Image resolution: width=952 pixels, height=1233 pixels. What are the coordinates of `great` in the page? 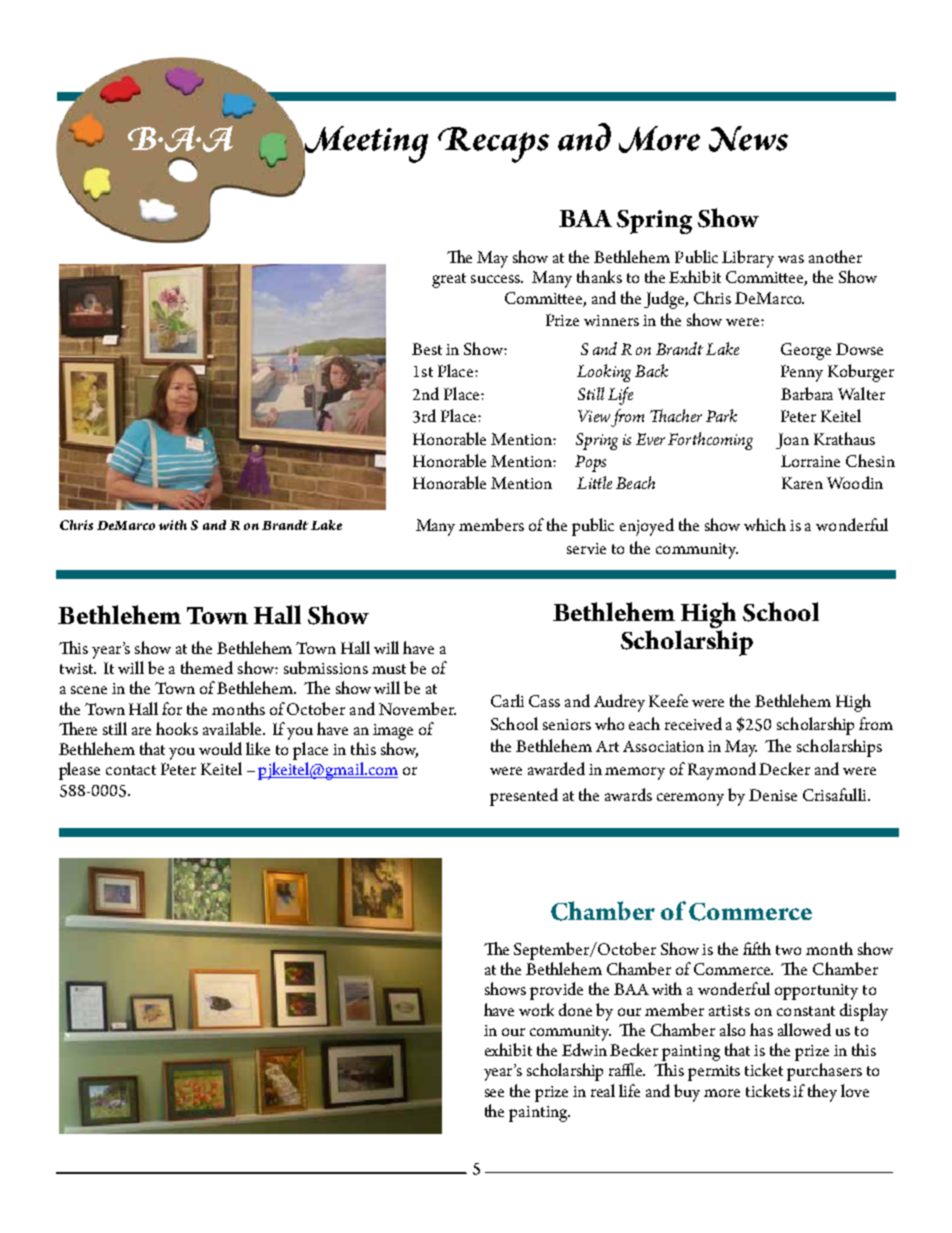 It's located at (449, 280).
